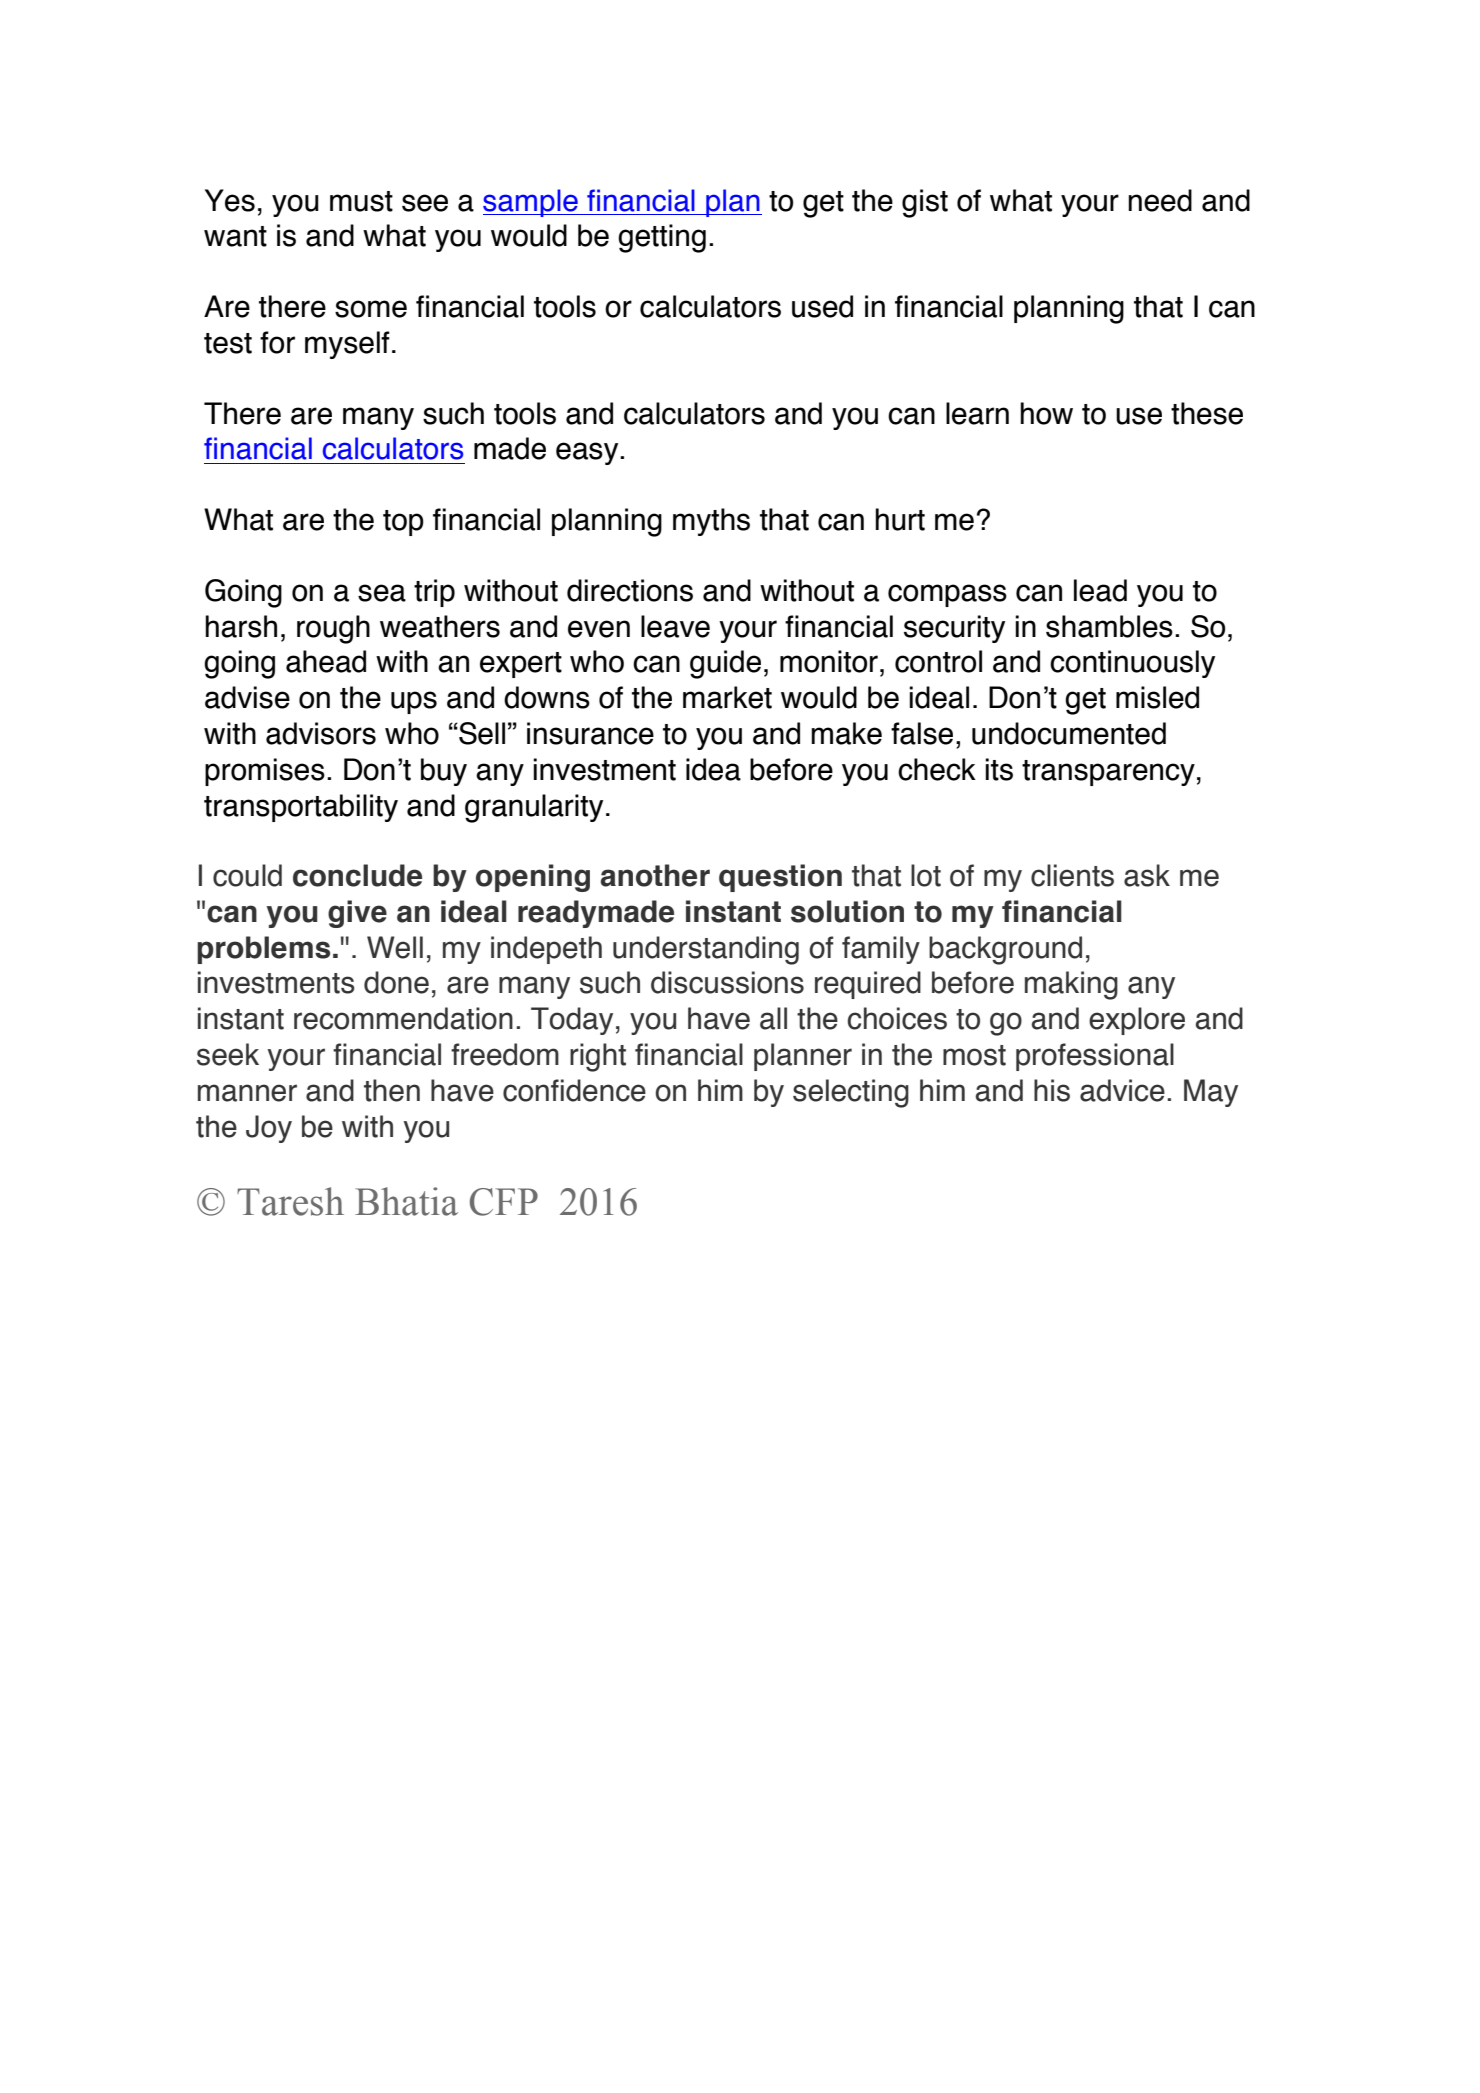  I want to click on getting, so click(662, 238).
